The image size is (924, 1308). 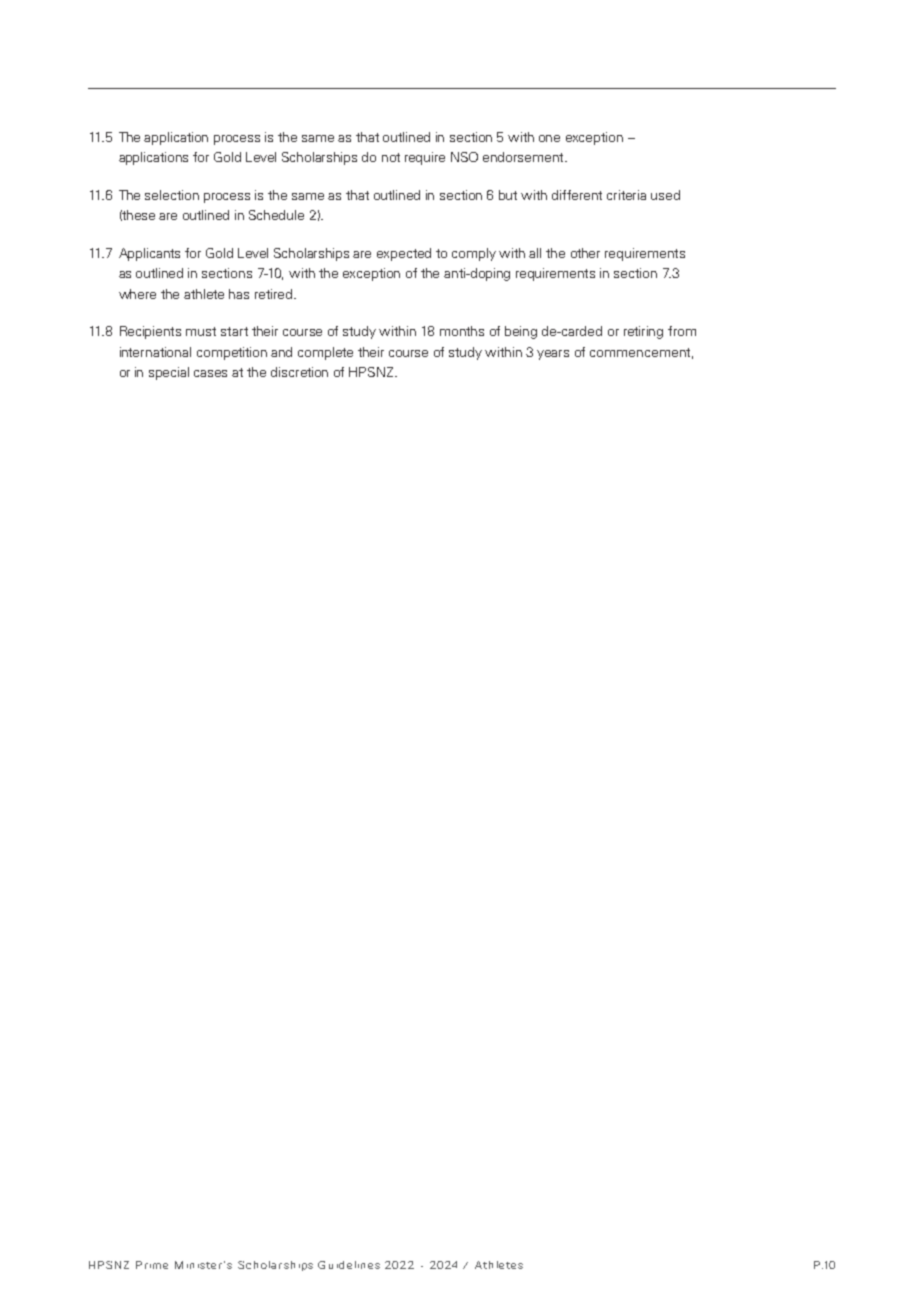 I want to click on other, so click(x=585, y=253).
